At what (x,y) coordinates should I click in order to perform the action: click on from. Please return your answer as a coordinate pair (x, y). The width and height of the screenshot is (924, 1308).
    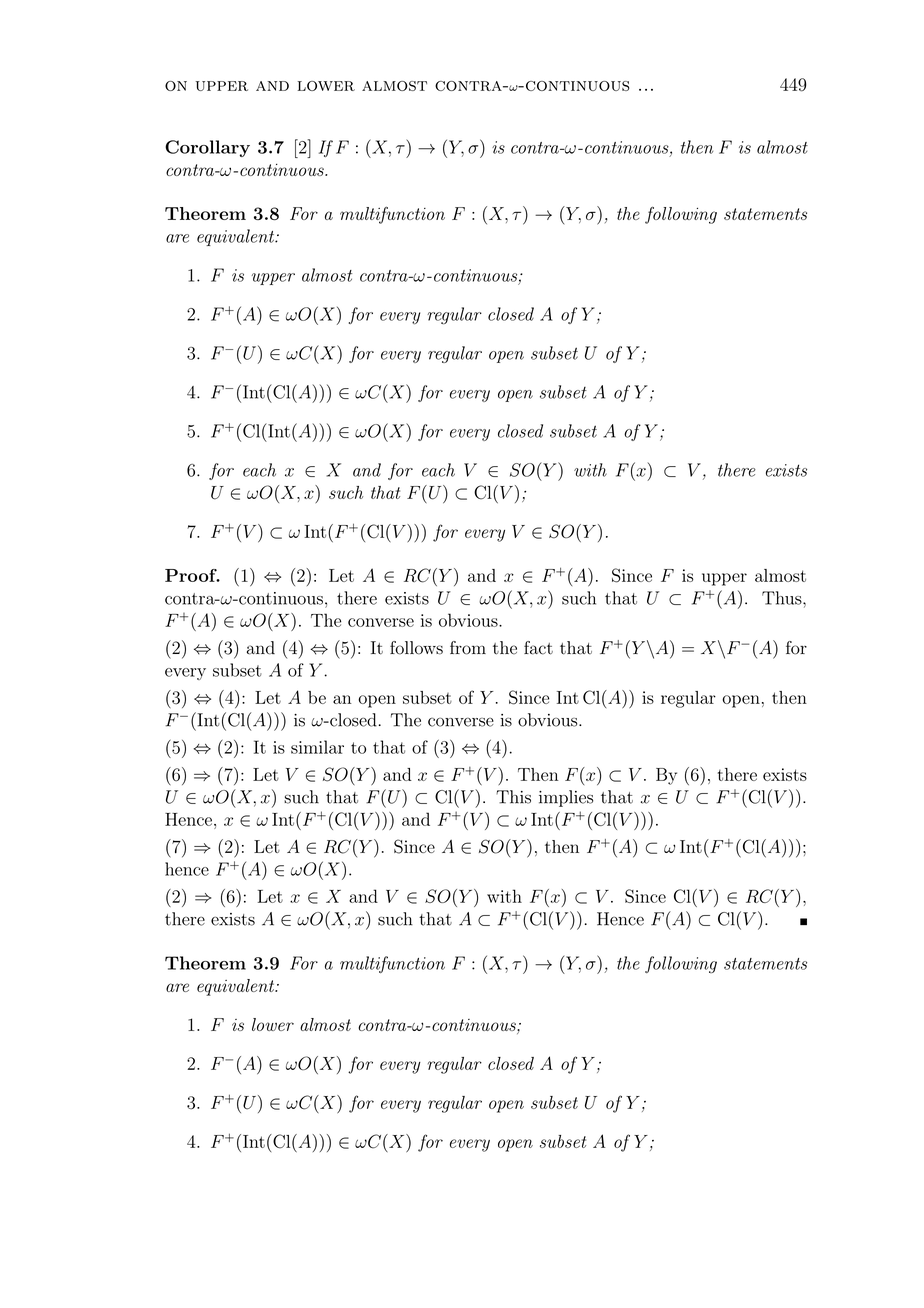
    Looking at the image, I should click on (468, 648).
